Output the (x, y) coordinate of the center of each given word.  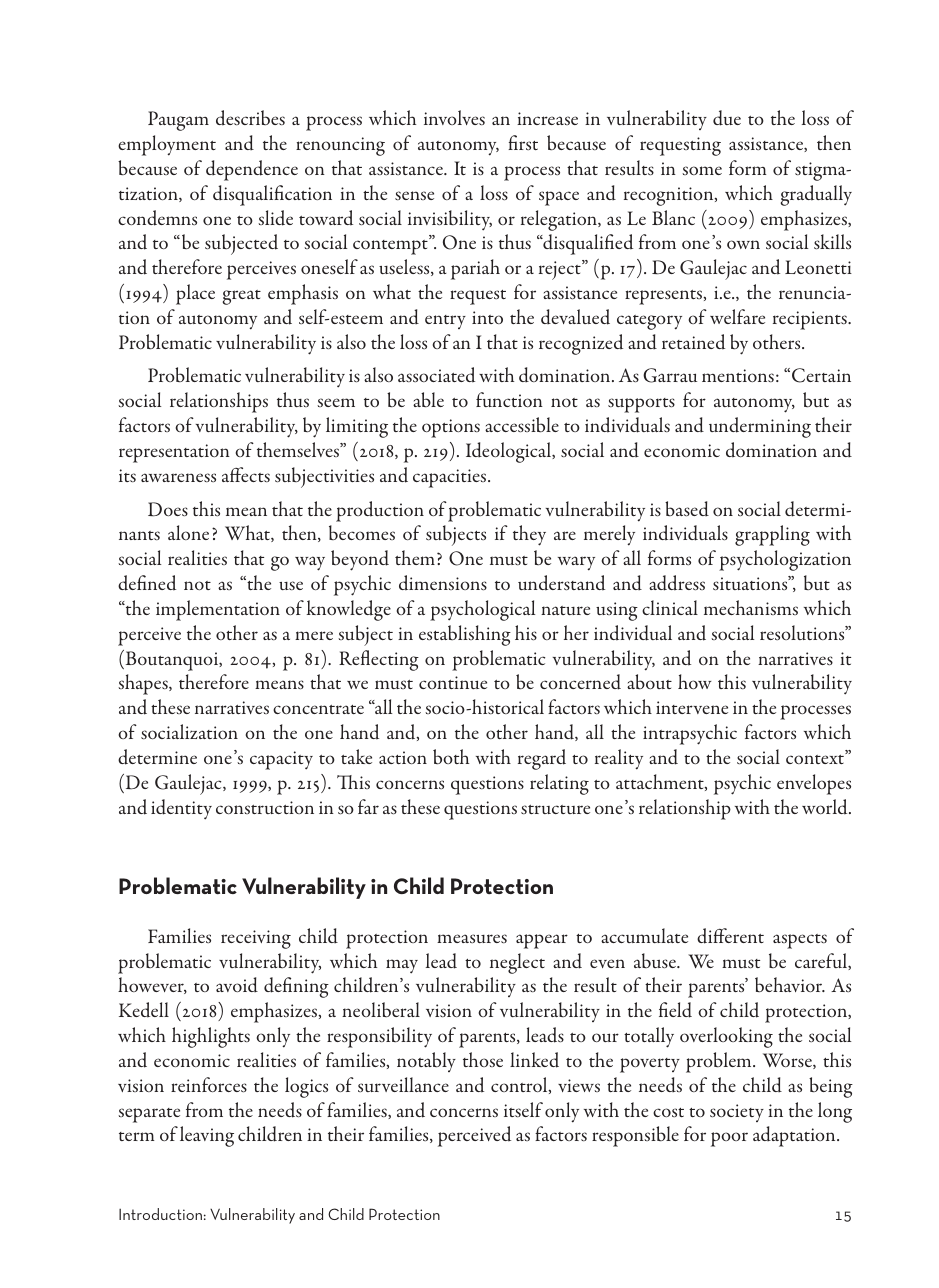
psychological (482, 610)
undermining (760, 427)
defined (147, 583)
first (523, 142)
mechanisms (751, 607)
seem (336, 402)
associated (436, 375)
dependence (252, 170)
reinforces (209, 1085)
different (730, 936)
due (727, 118)
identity (181, 809)
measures (472, 938)
